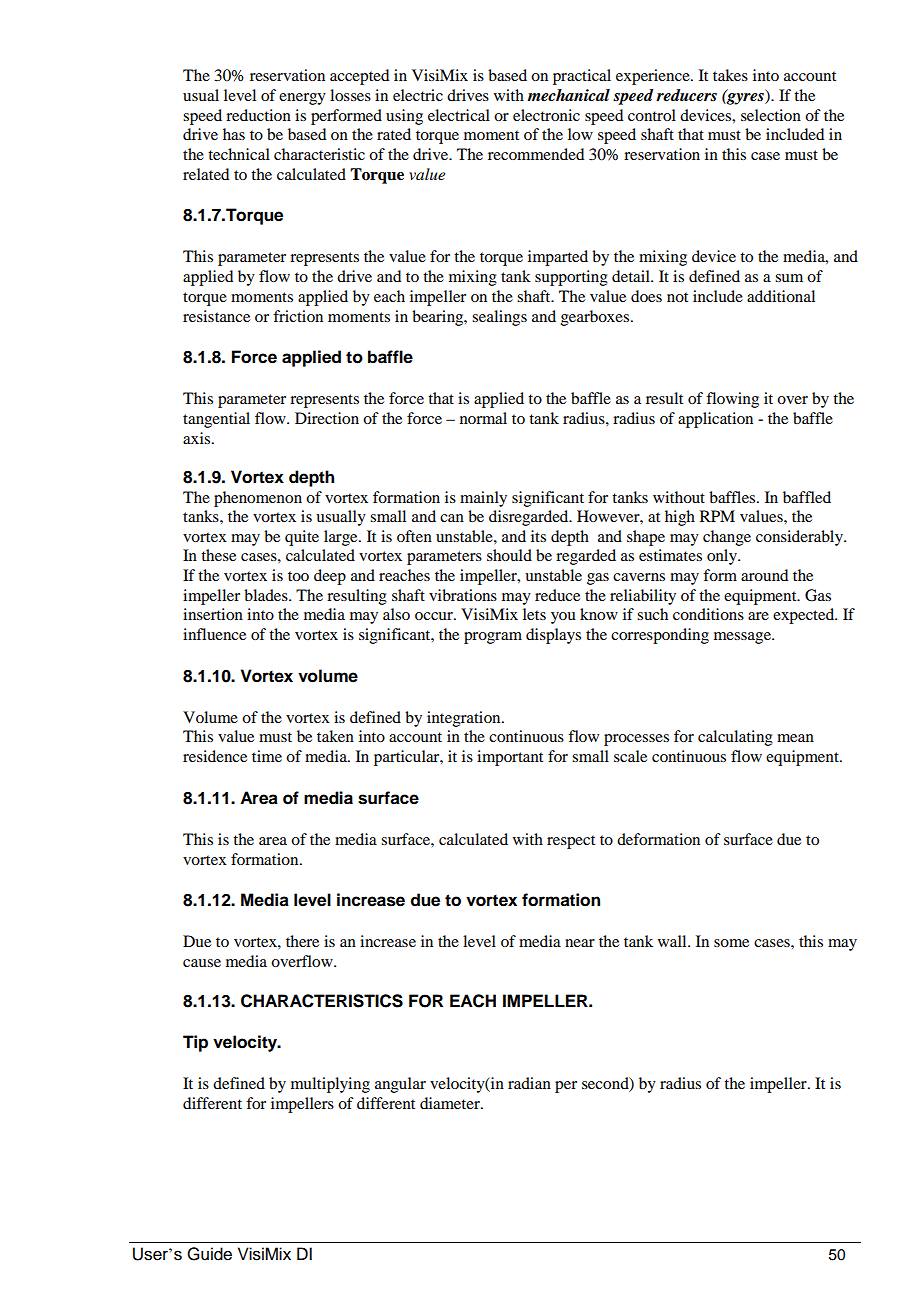 This page has height=1308, width=924. What do you see at coordinates (483, 418) in the page?
I see `normal` at bounding box center [483, 418].
